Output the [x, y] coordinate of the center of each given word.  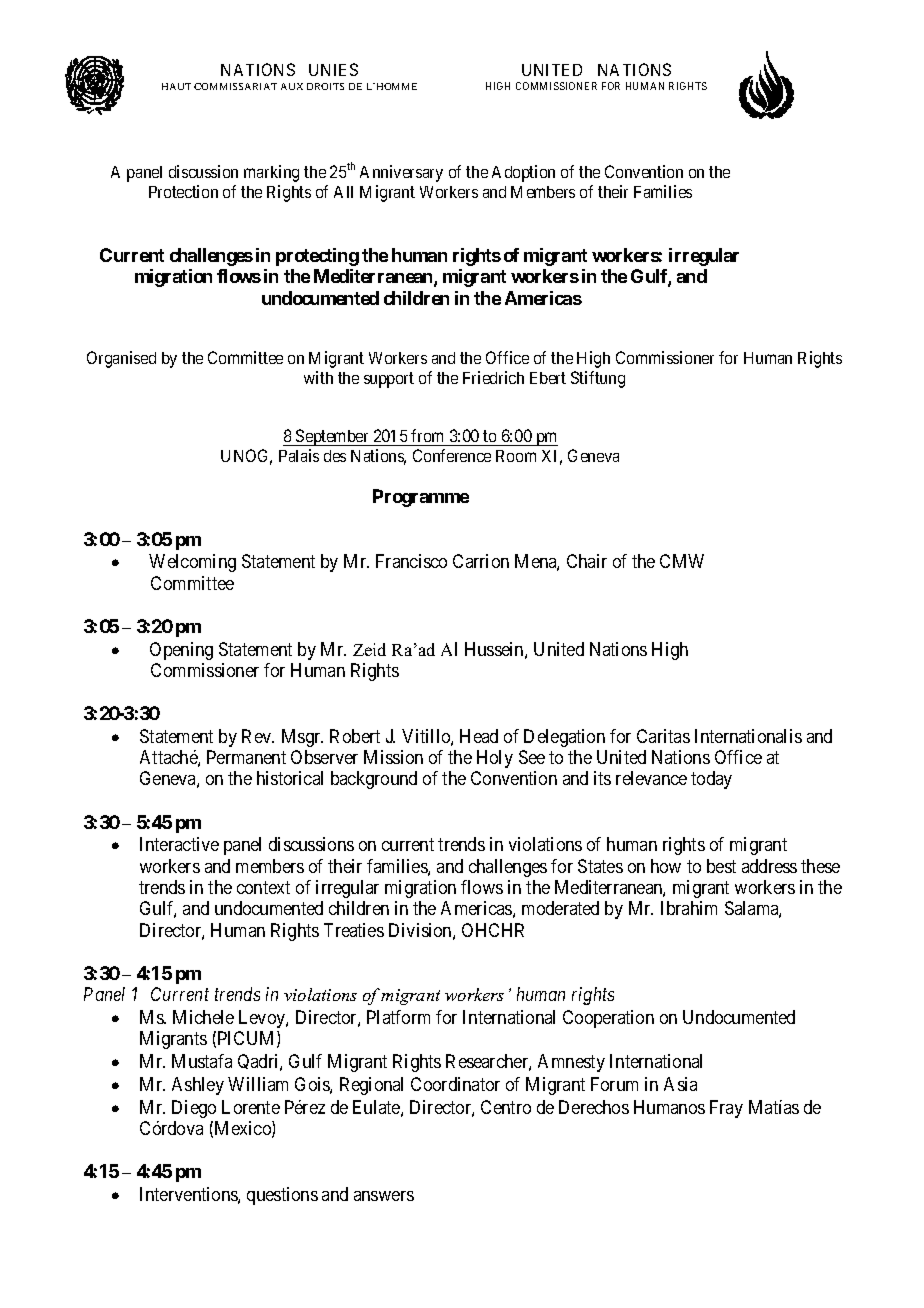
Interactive [179, 844]
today [711, 780]
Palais [299, 455]
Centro [506, 1107]
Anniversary [401, 173]
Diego [194, 1109]
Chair [587, 561]
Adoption [523, 173]
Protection [183, 191]
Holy [495, 759]
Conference [452, 455]
